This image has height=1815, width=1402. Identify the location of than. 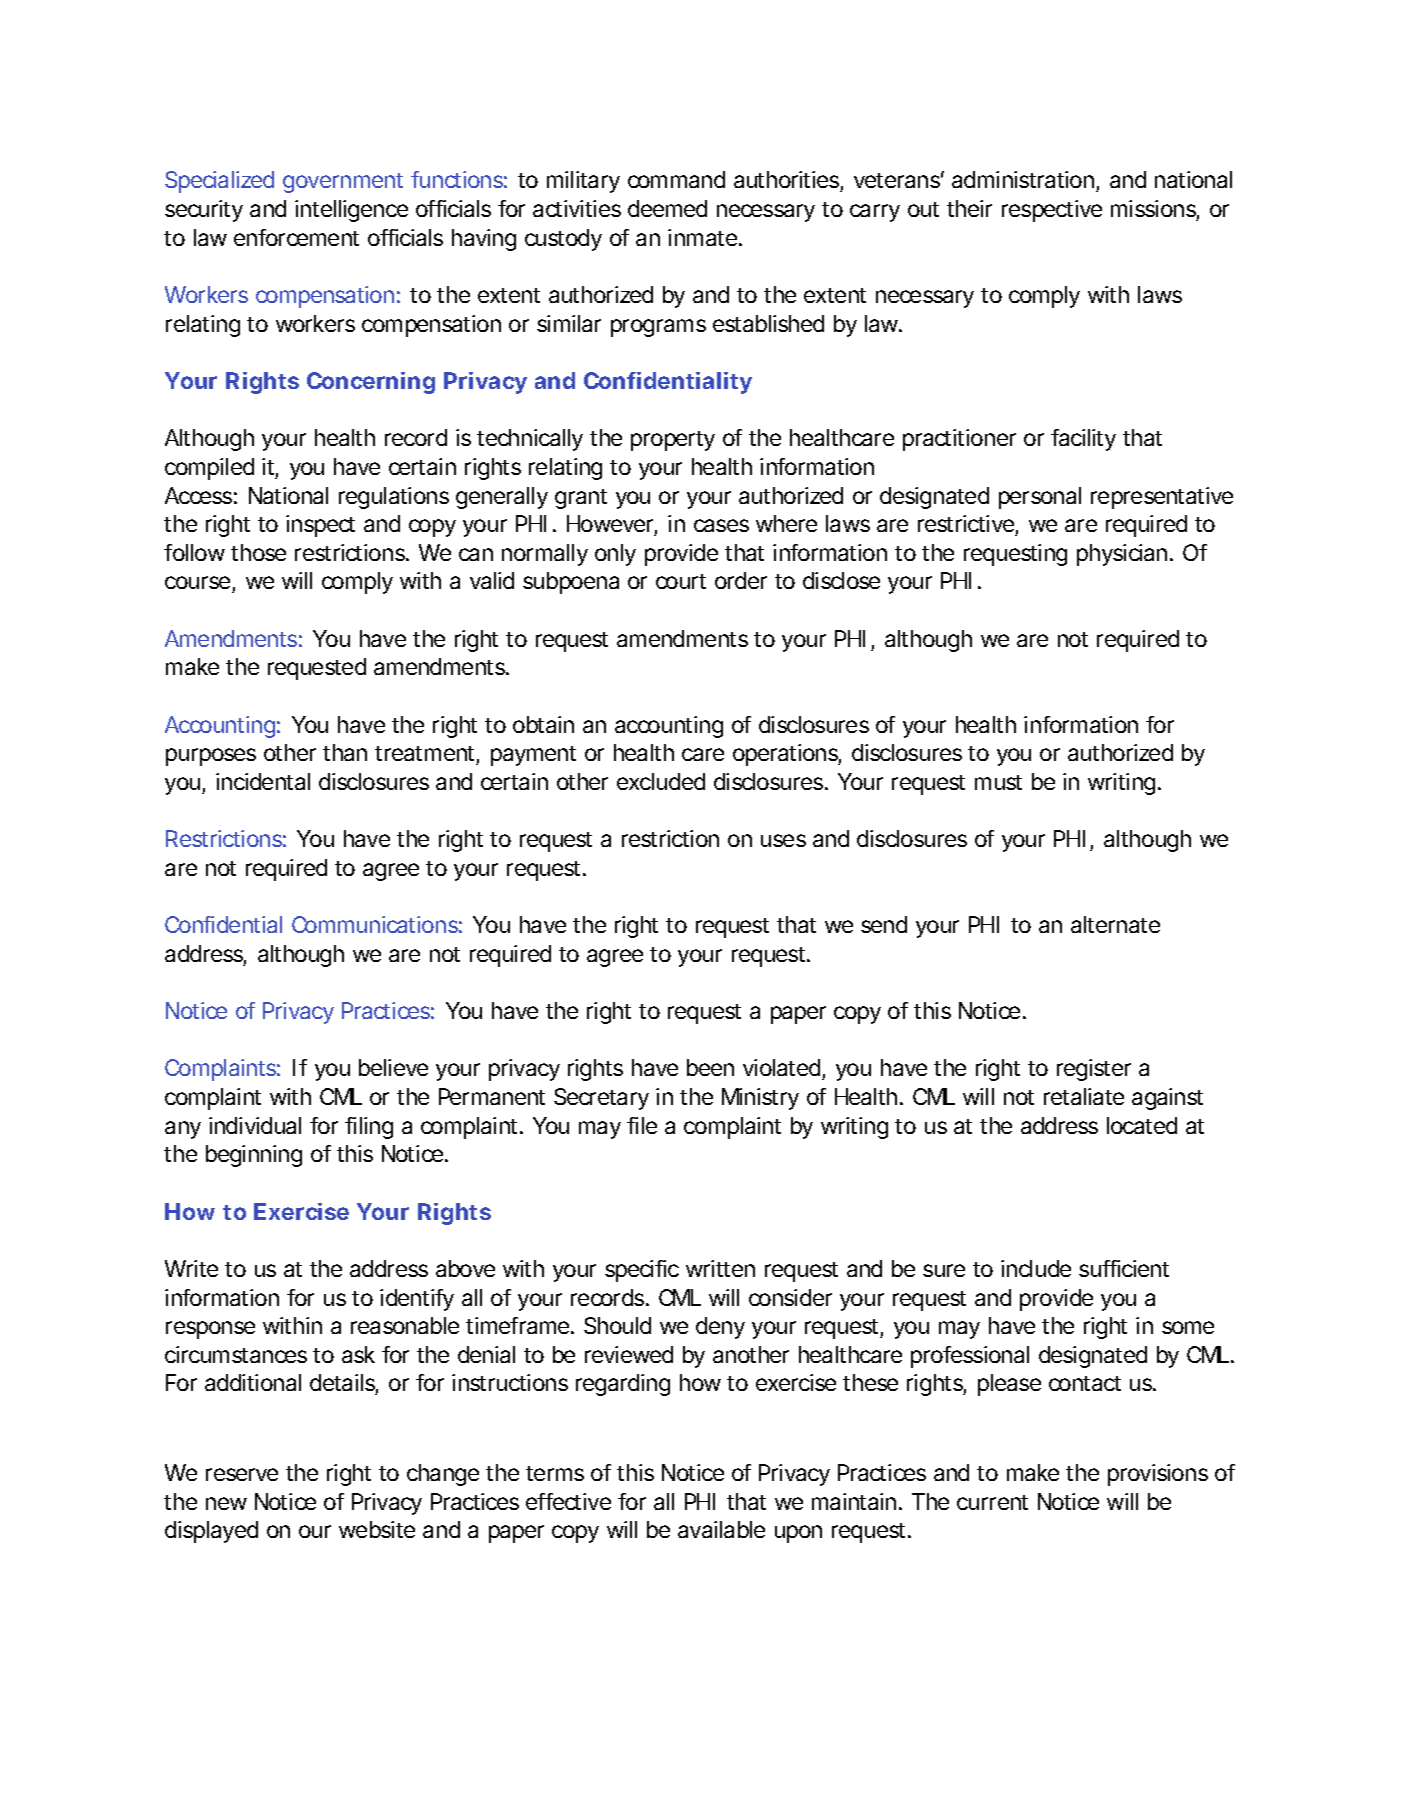
(345, 752).
